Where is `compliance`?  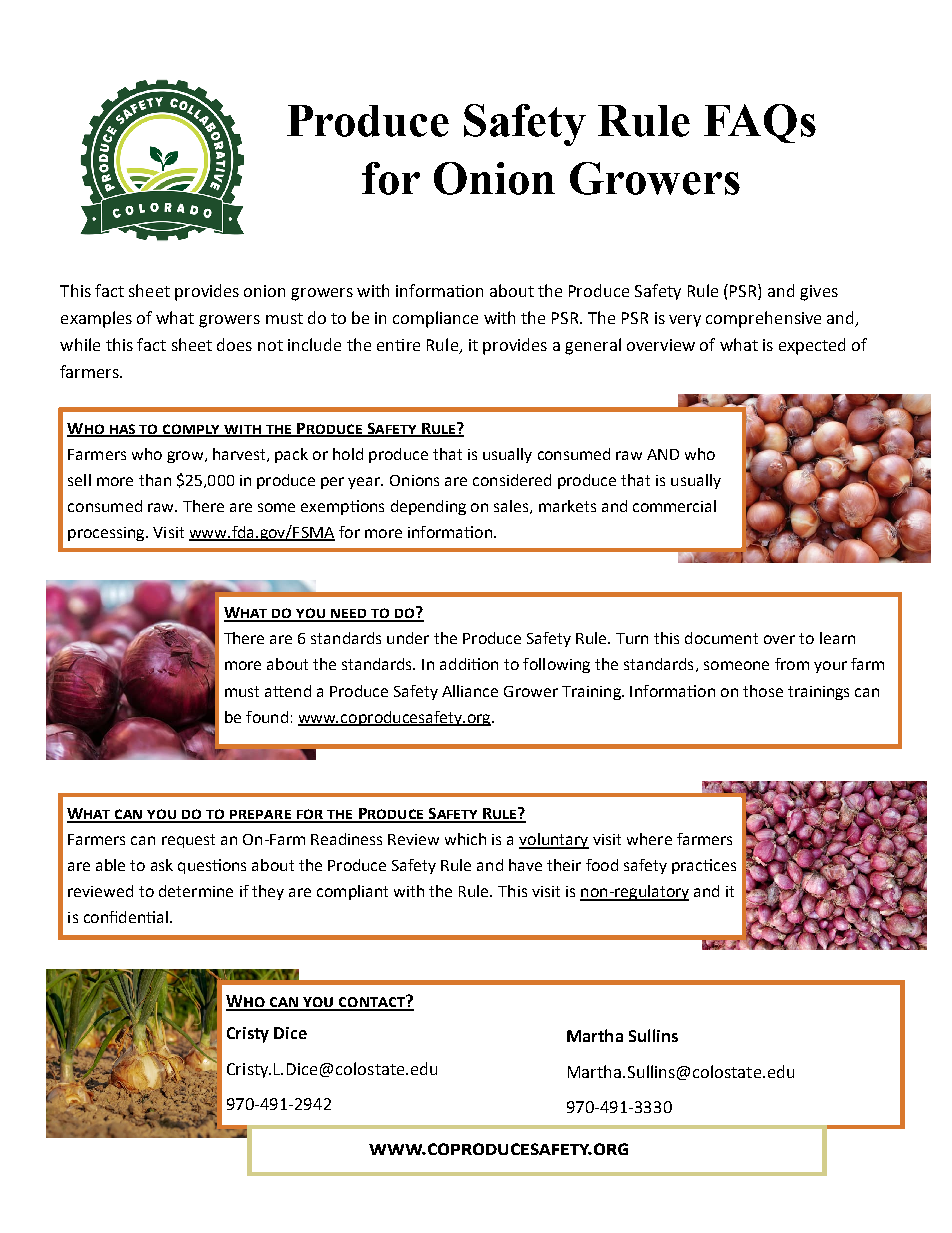 compliance is located at coordinates (435, 319).
